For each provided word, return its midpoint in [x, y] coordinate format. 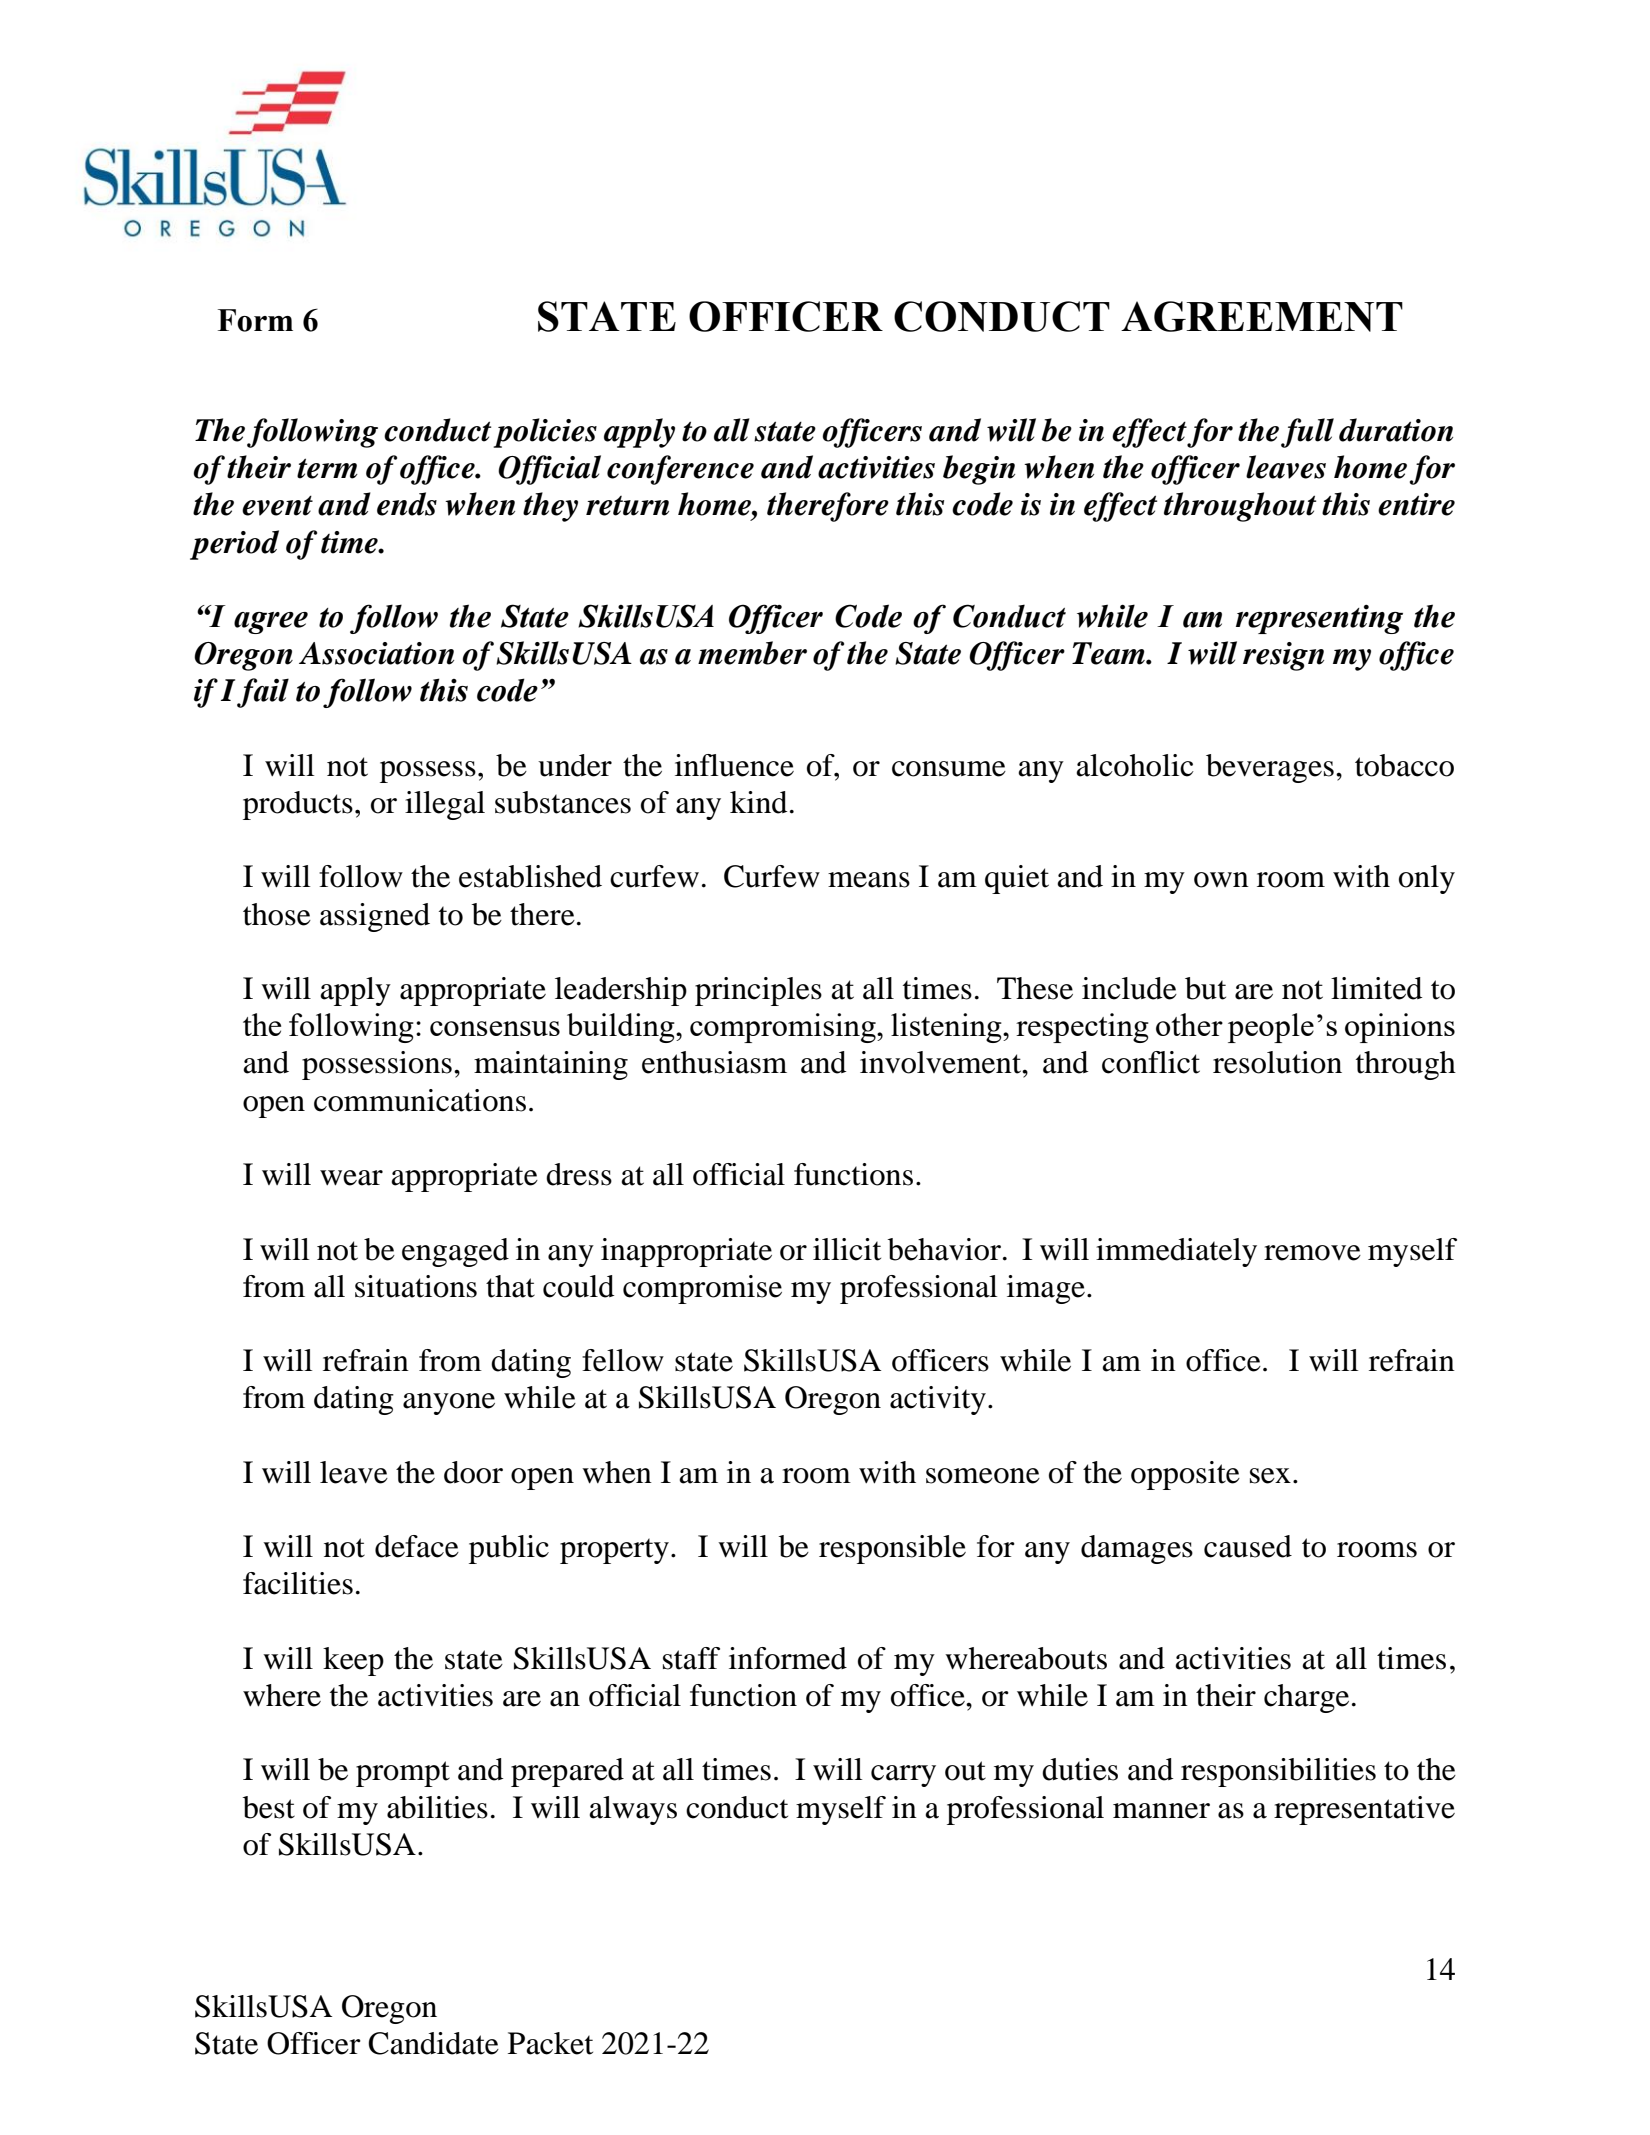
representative [1364, 1810]
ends [407, 504]
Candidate [433, 2043]
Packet [550, 2043]
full [1307, 433]
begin [979, 470]
